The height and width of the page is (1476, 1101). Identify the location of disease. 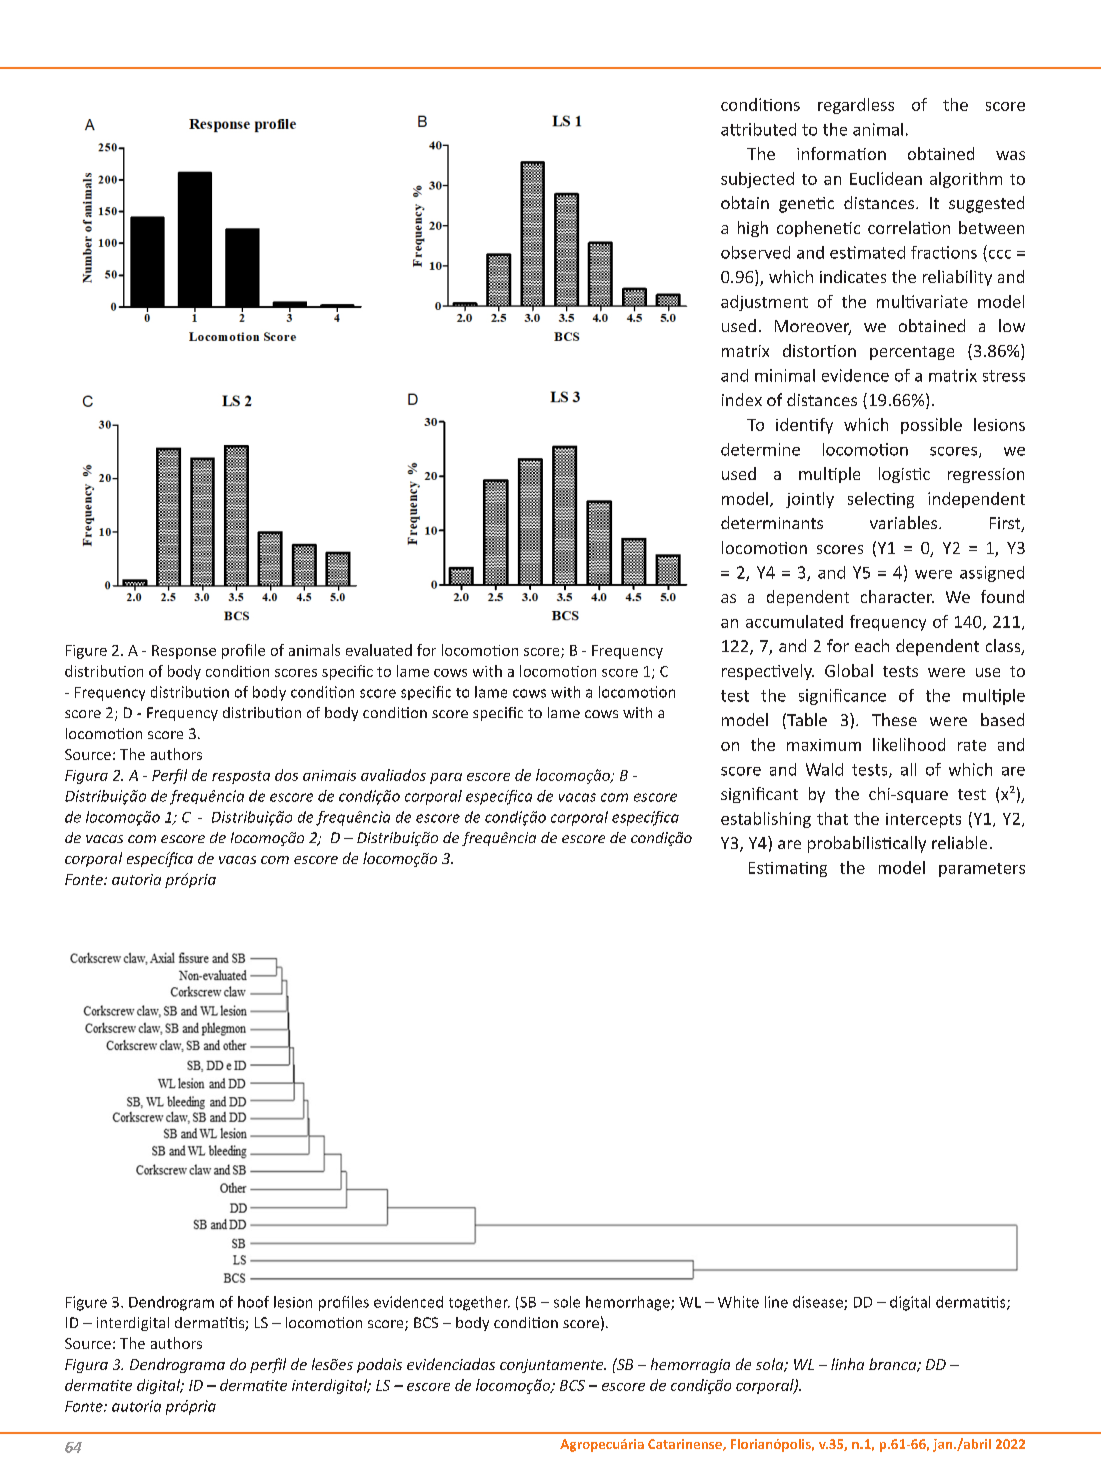
(819, 1303).
